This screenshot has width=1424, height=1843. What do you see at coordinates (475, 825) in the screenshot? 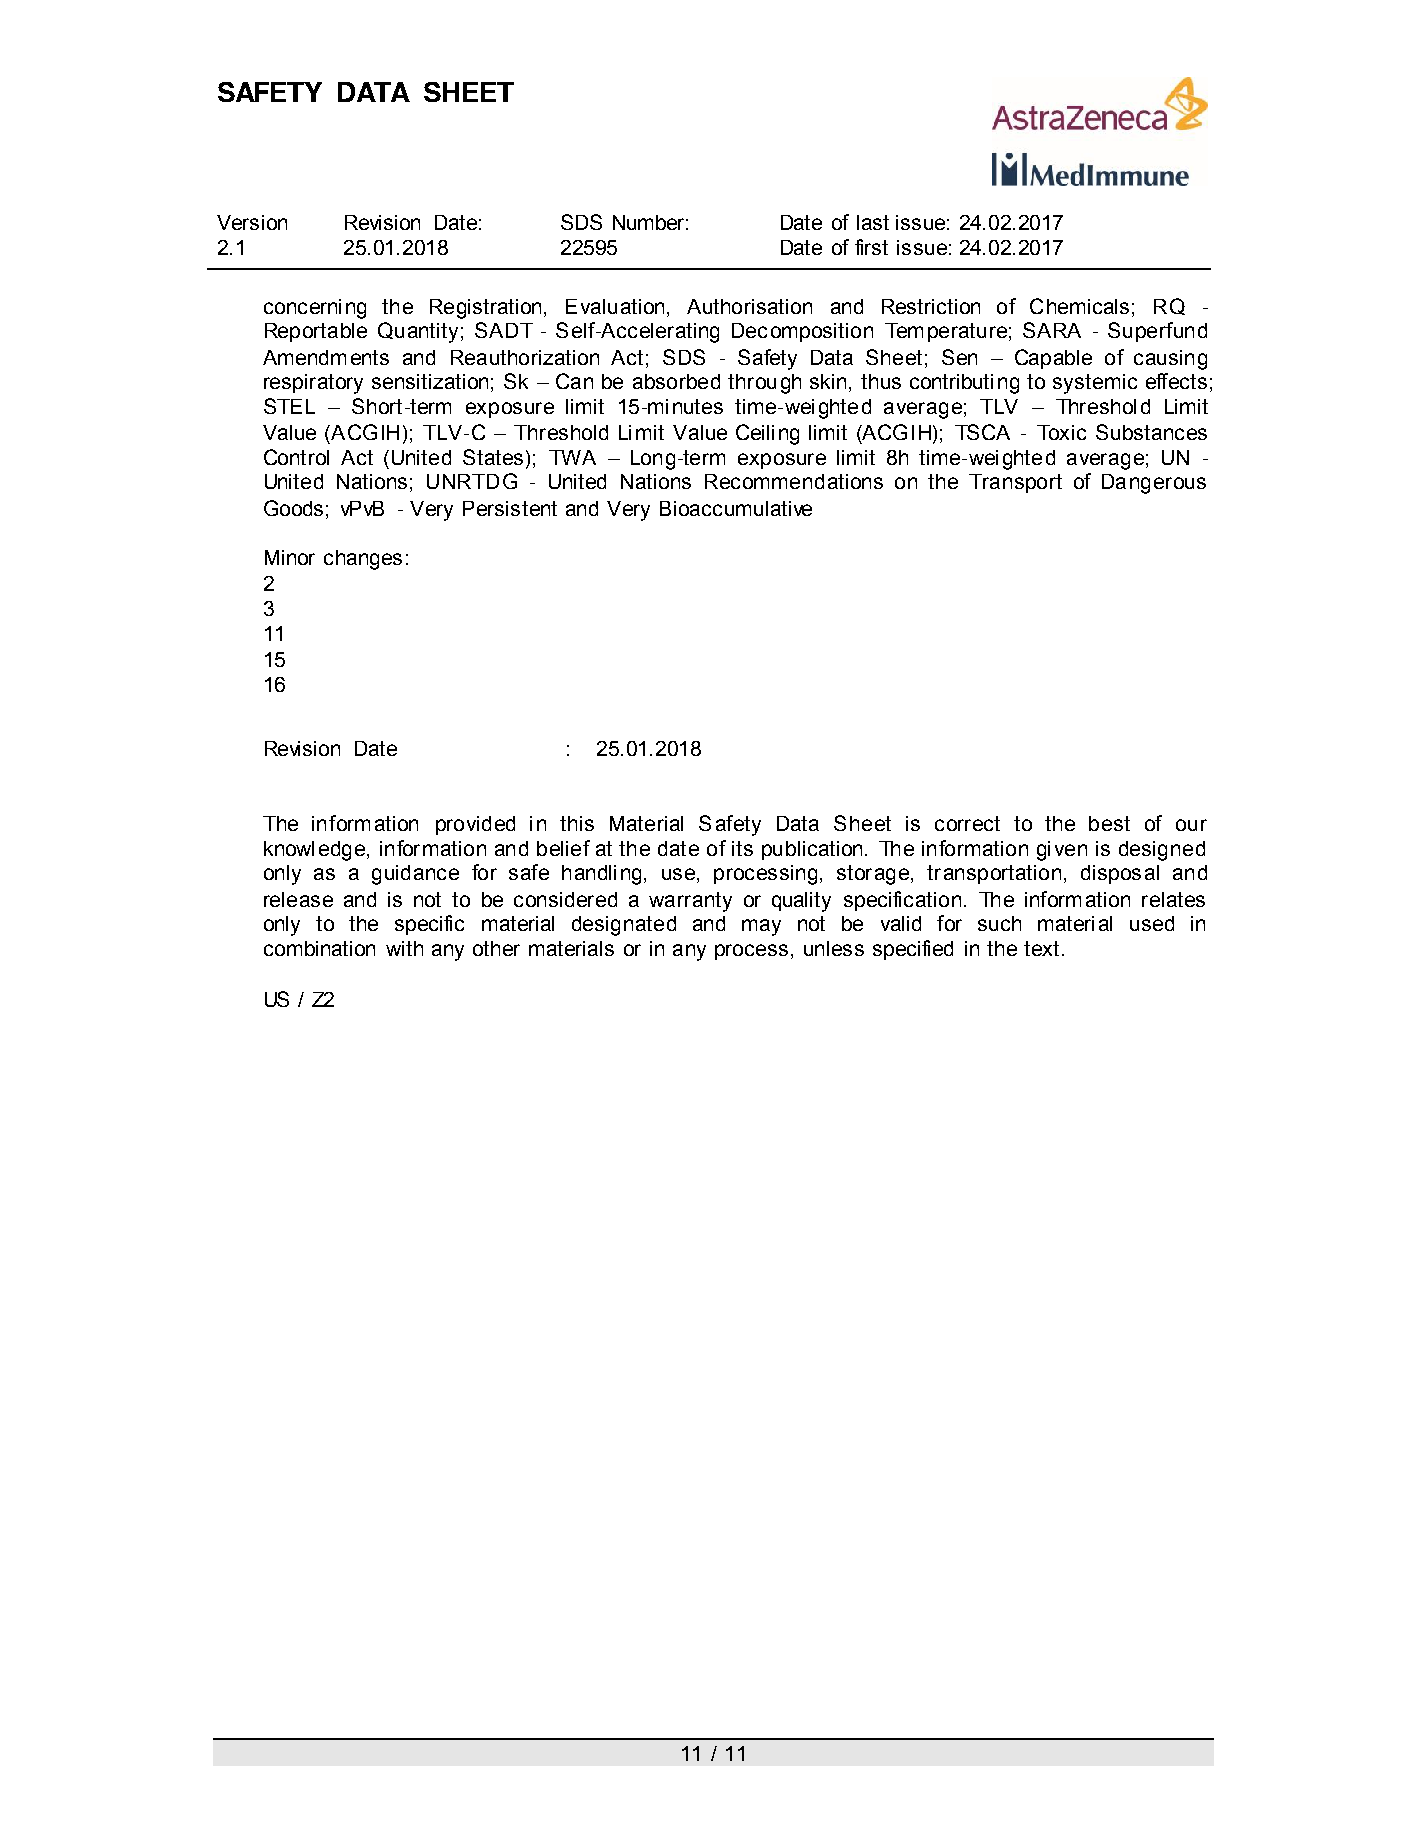
I see `provided` at bounding box center [475, 825].
